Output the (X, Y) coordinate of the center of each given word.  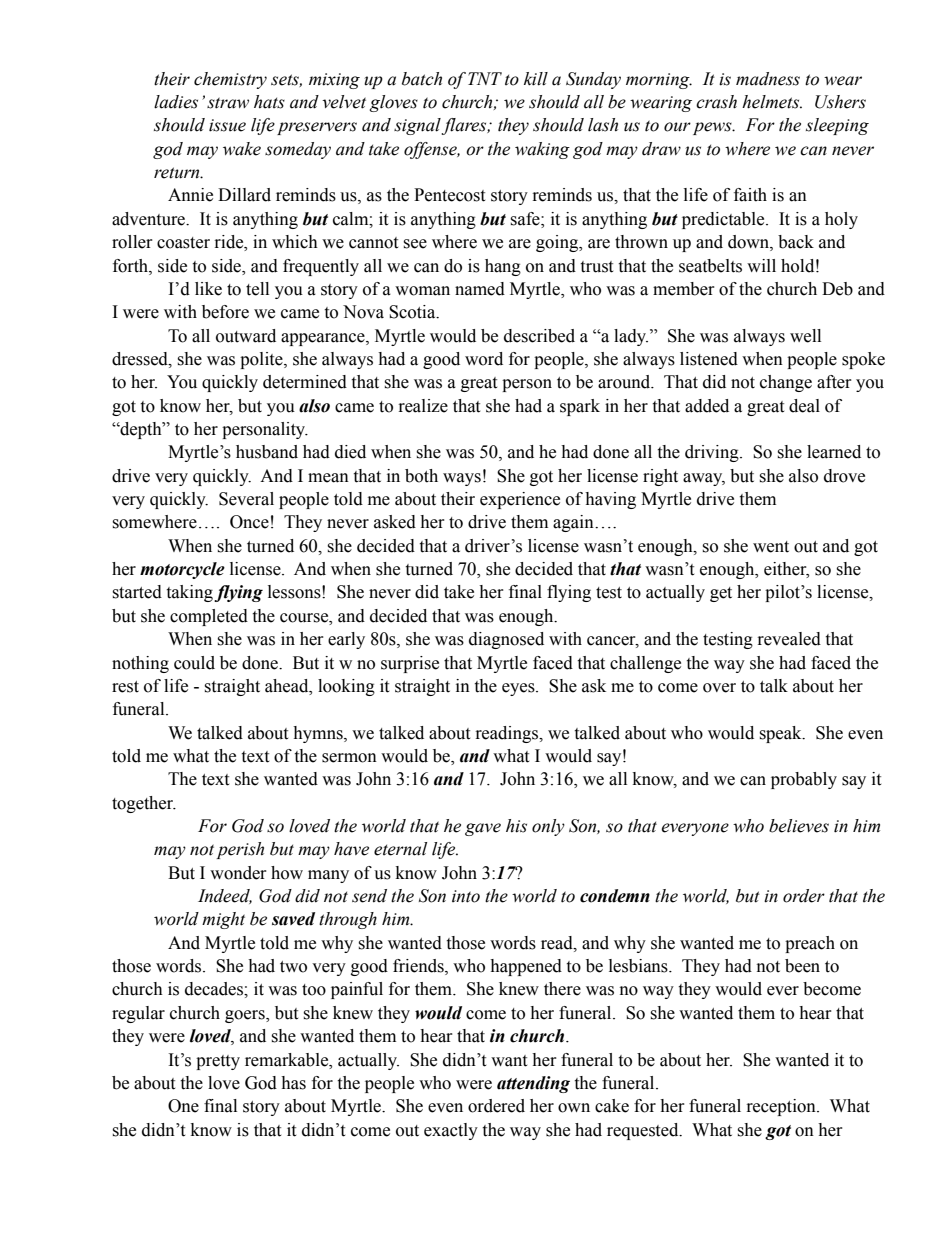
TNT (485, 78)
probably (804, 780)
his (516, 826)
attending (533, 1084)
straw (228, 103)
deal (804, 406)
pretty (218, 1062)
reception (782, 1107)
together (144, 804)
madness (768, 79)
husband (267, 452)
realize (423, 406)
